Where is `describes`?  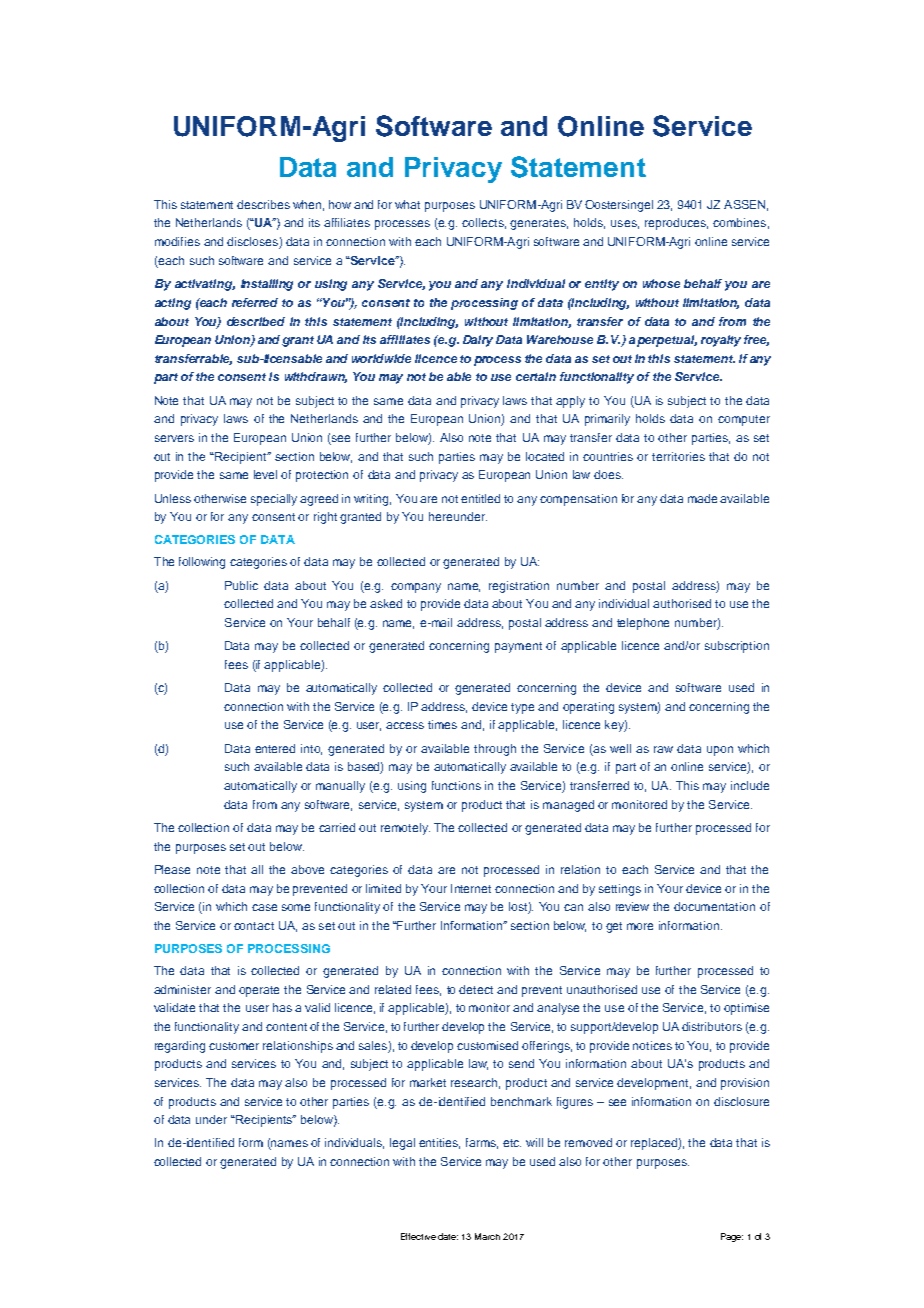 describes is located at coordinates (263, 204).
